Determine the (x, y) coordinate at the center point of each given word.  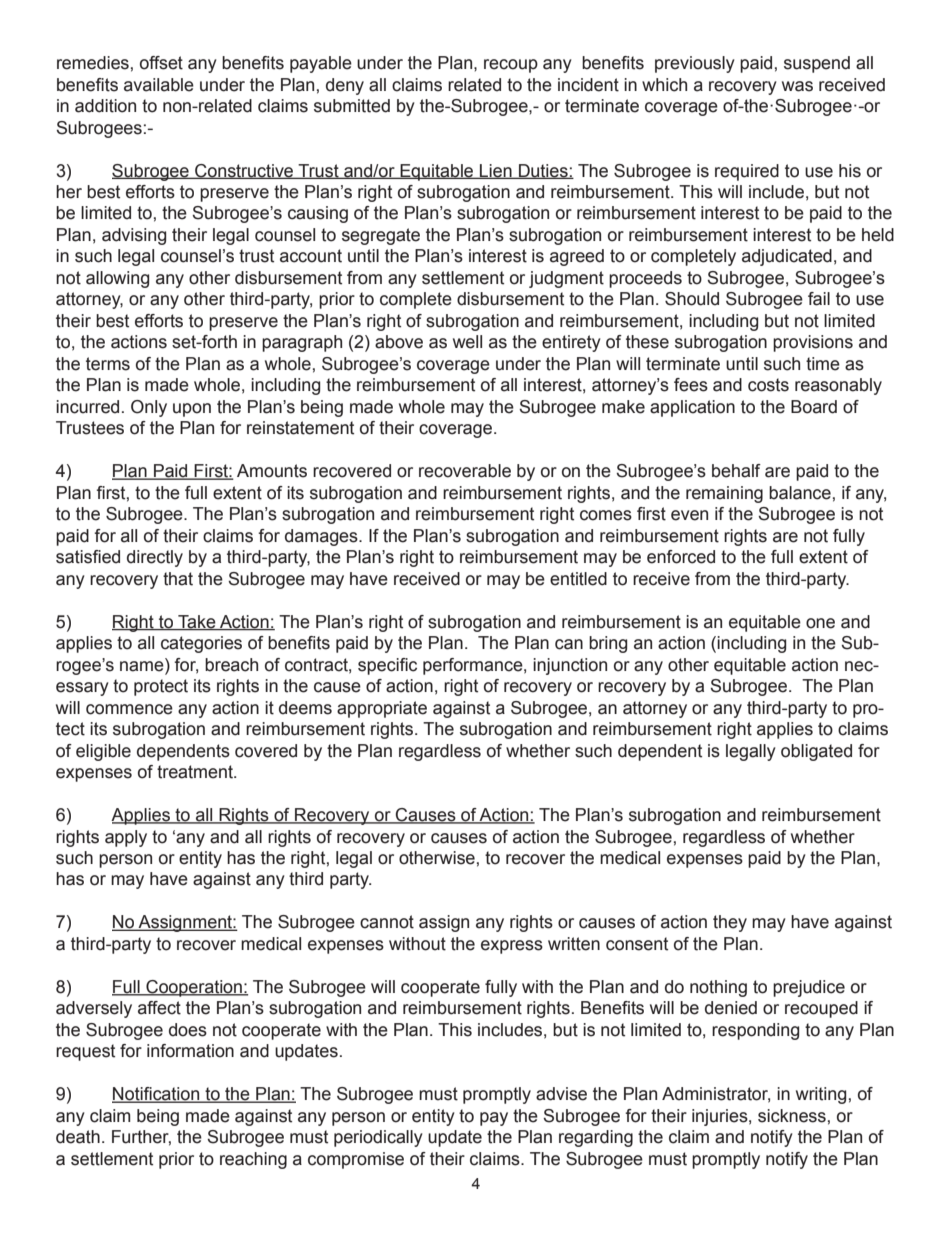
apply (126, 838)
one (820, 623)
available (159, 85)
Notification (157, 1095)
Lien (496, 171)
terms (108, 364)
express (512, 947)
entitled (578, 579)
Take (197, 622)
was (797, 86)
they (730, 923)
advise (561, 1094)
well (467, 342)
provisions (813, 343)
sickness (792, 1116)
